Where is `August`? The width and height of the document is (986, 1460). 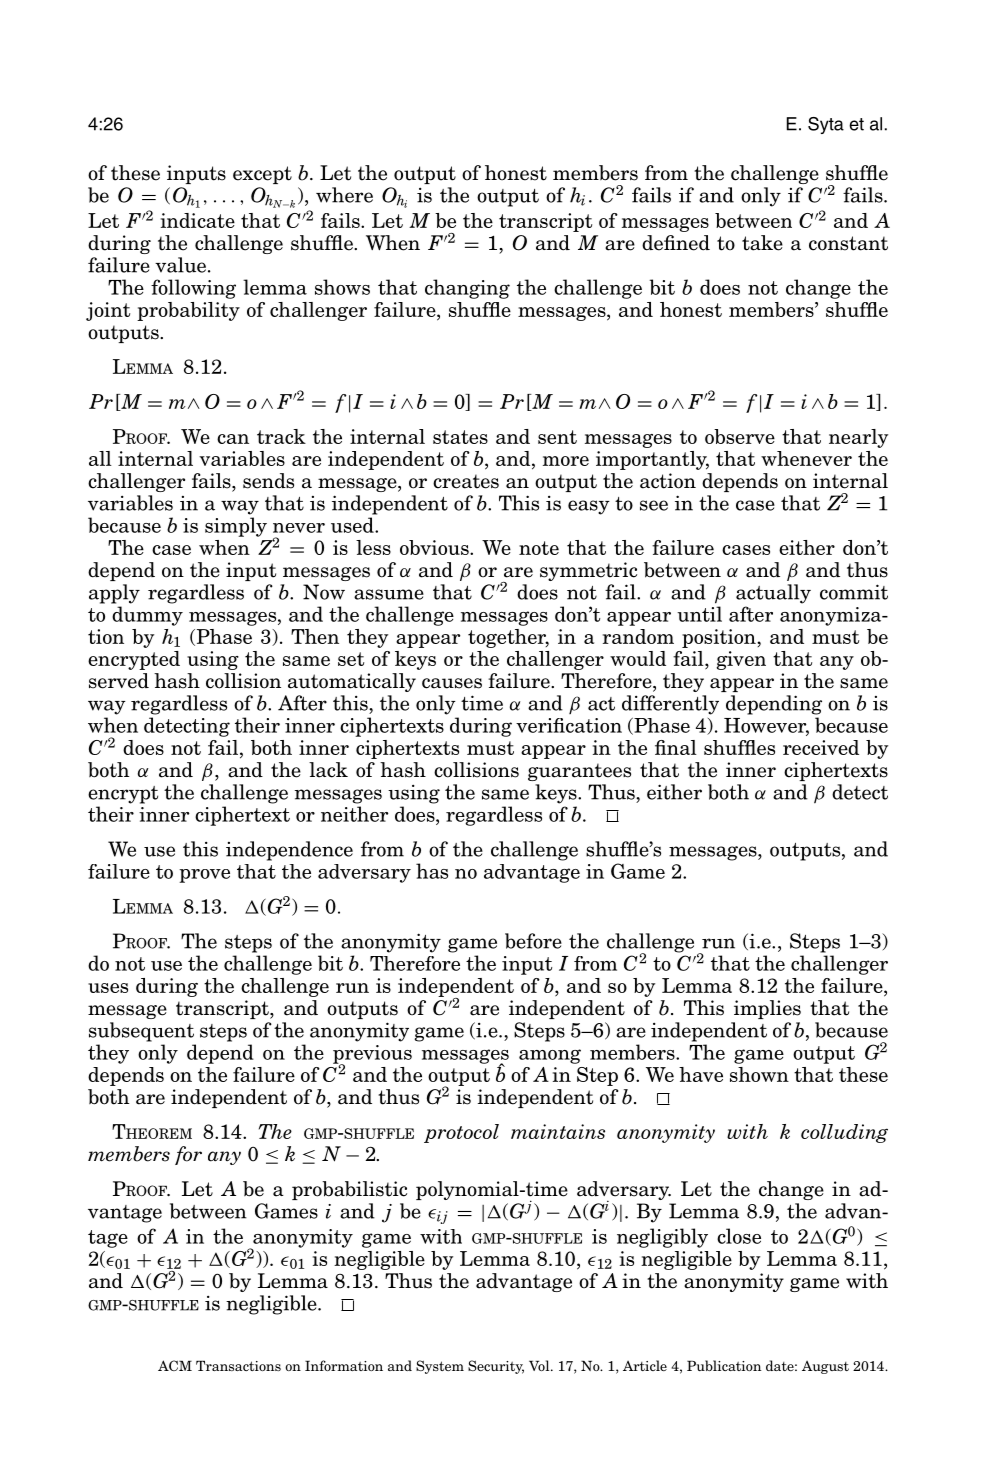
August is located at coordinates (825, 1367).
